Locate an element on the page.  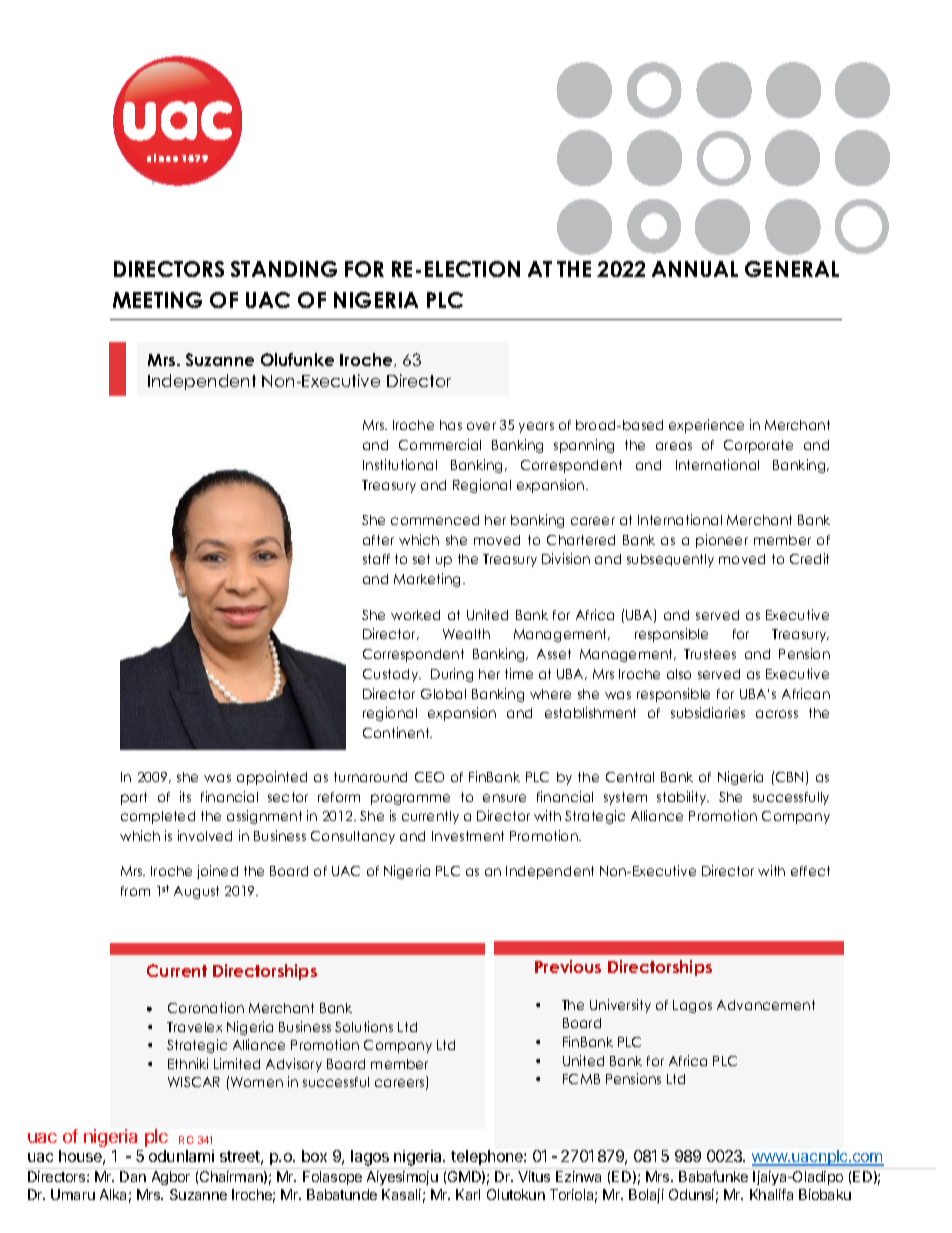
telephone is located at coordinates (488, 1157).
